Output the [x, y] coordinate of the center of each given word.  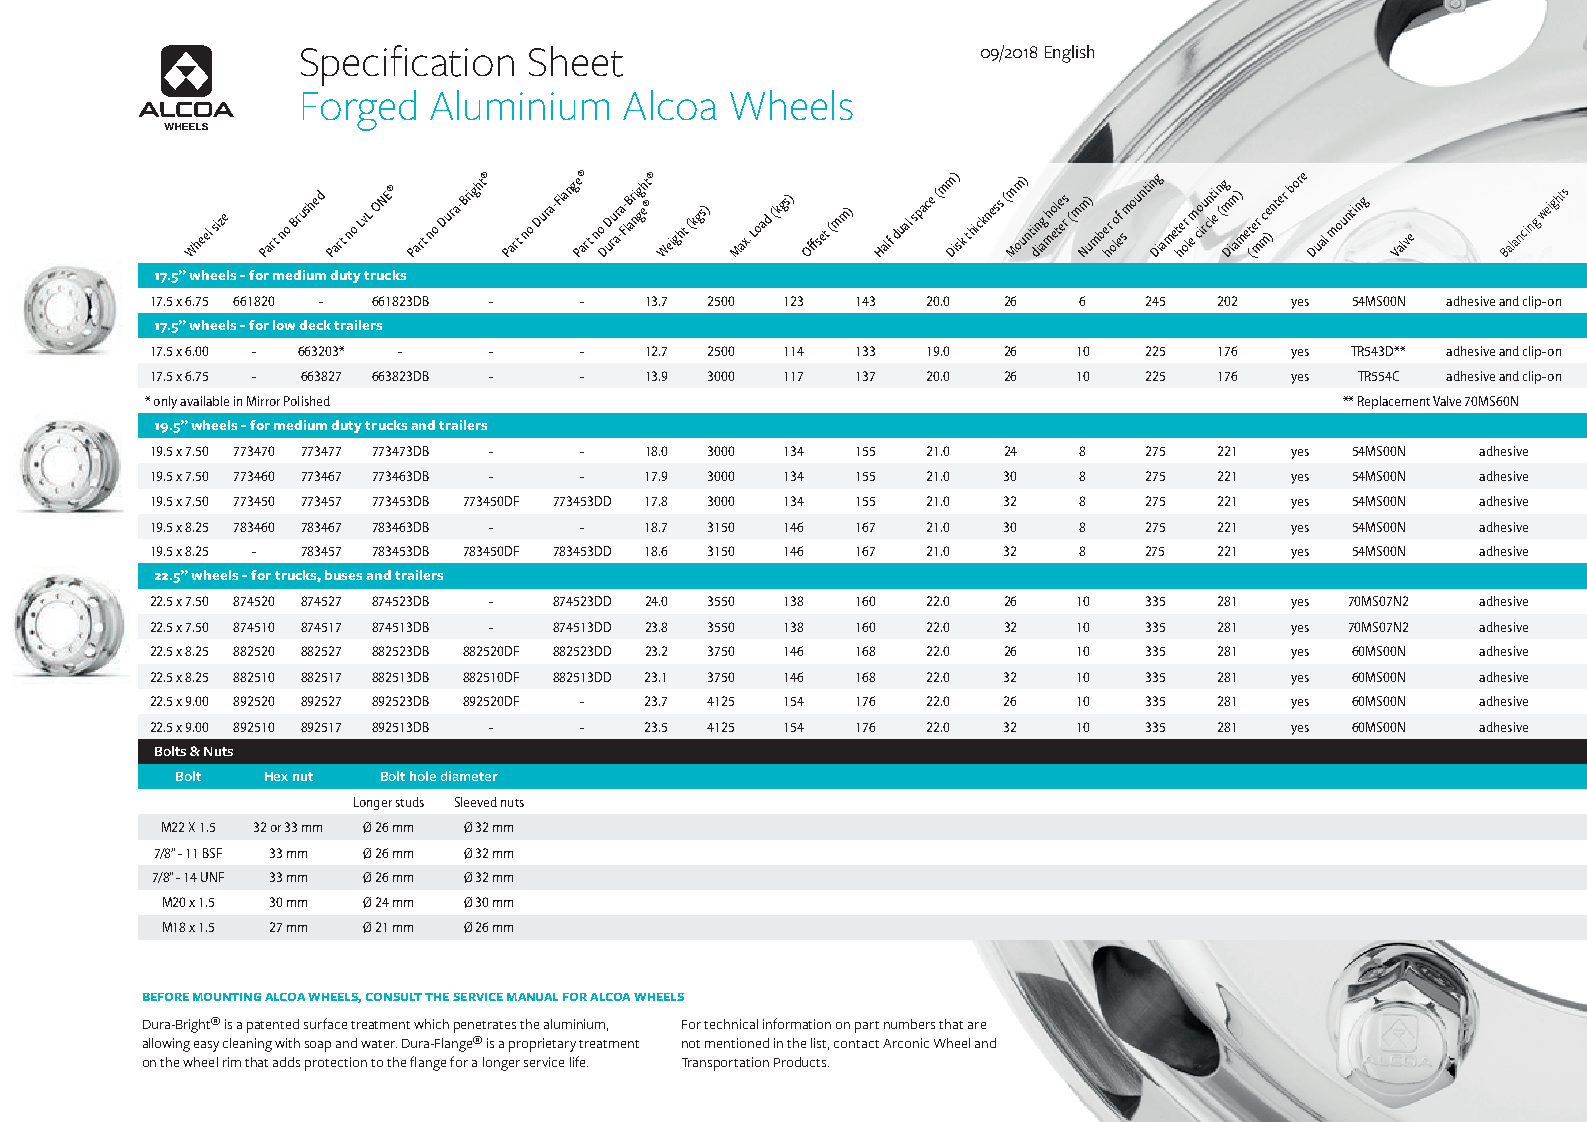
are [977, 1025]
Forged [359, 110]
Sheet [576, 61]
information [797, 1023]
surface [325, 1023]
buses [343, 575]
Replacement [1394, 402]
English [1069, 54]
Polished [307, 401]
